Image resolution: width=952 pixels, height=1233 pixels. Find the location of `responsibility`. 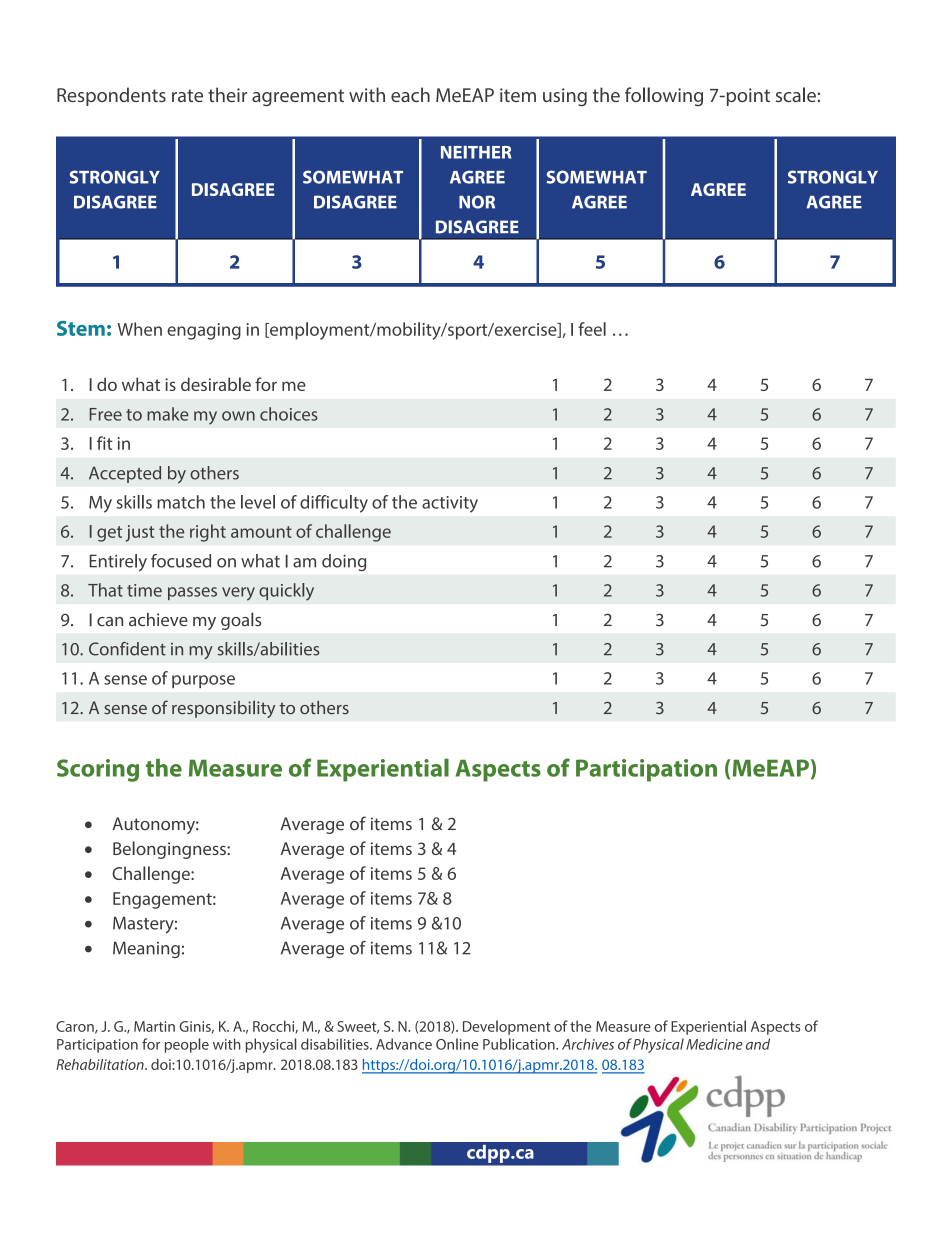

responsibility is located at coordinates (223, 709).
